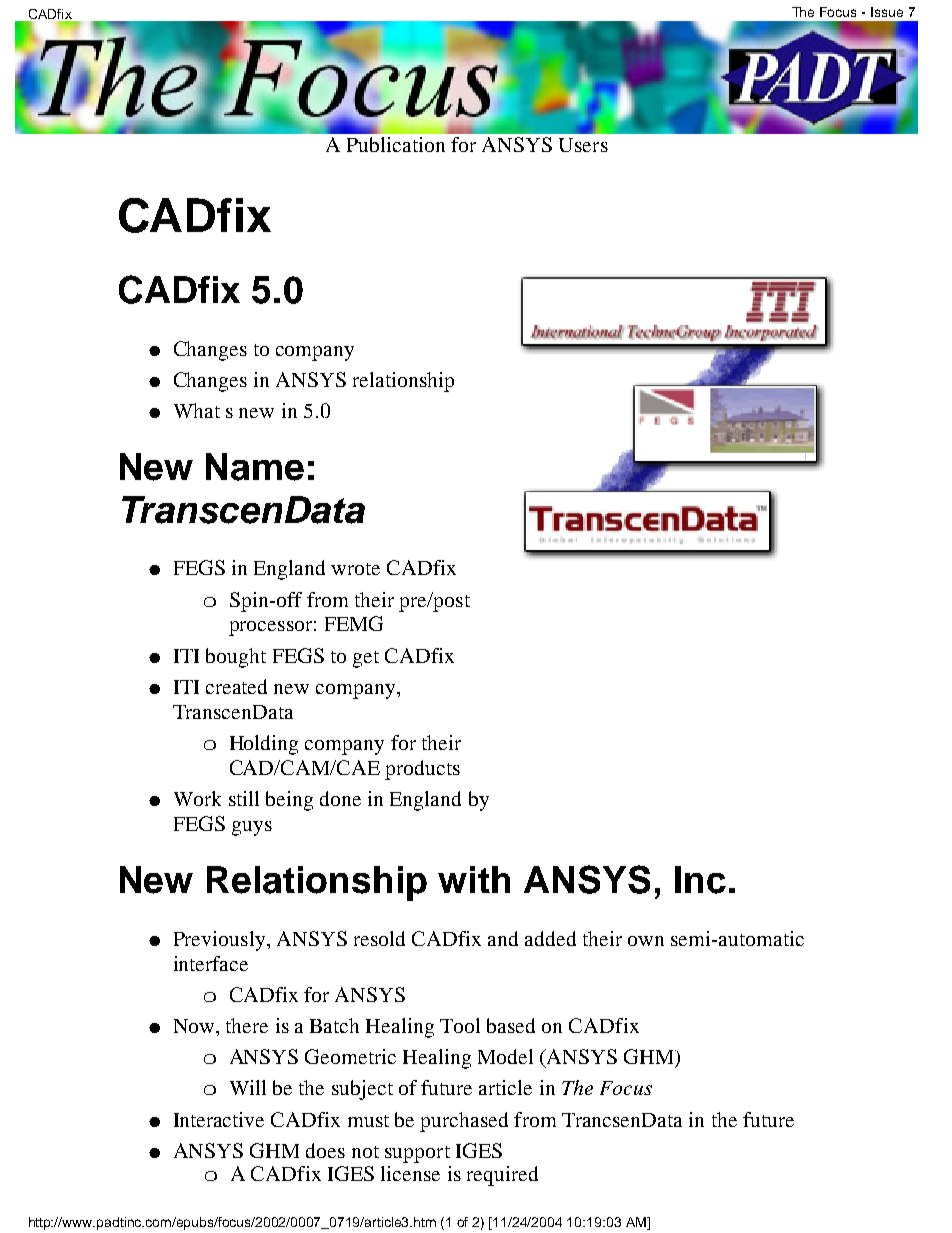  Describe the element at coordinates (255, 467) in the document. I see `Name` at that location.
